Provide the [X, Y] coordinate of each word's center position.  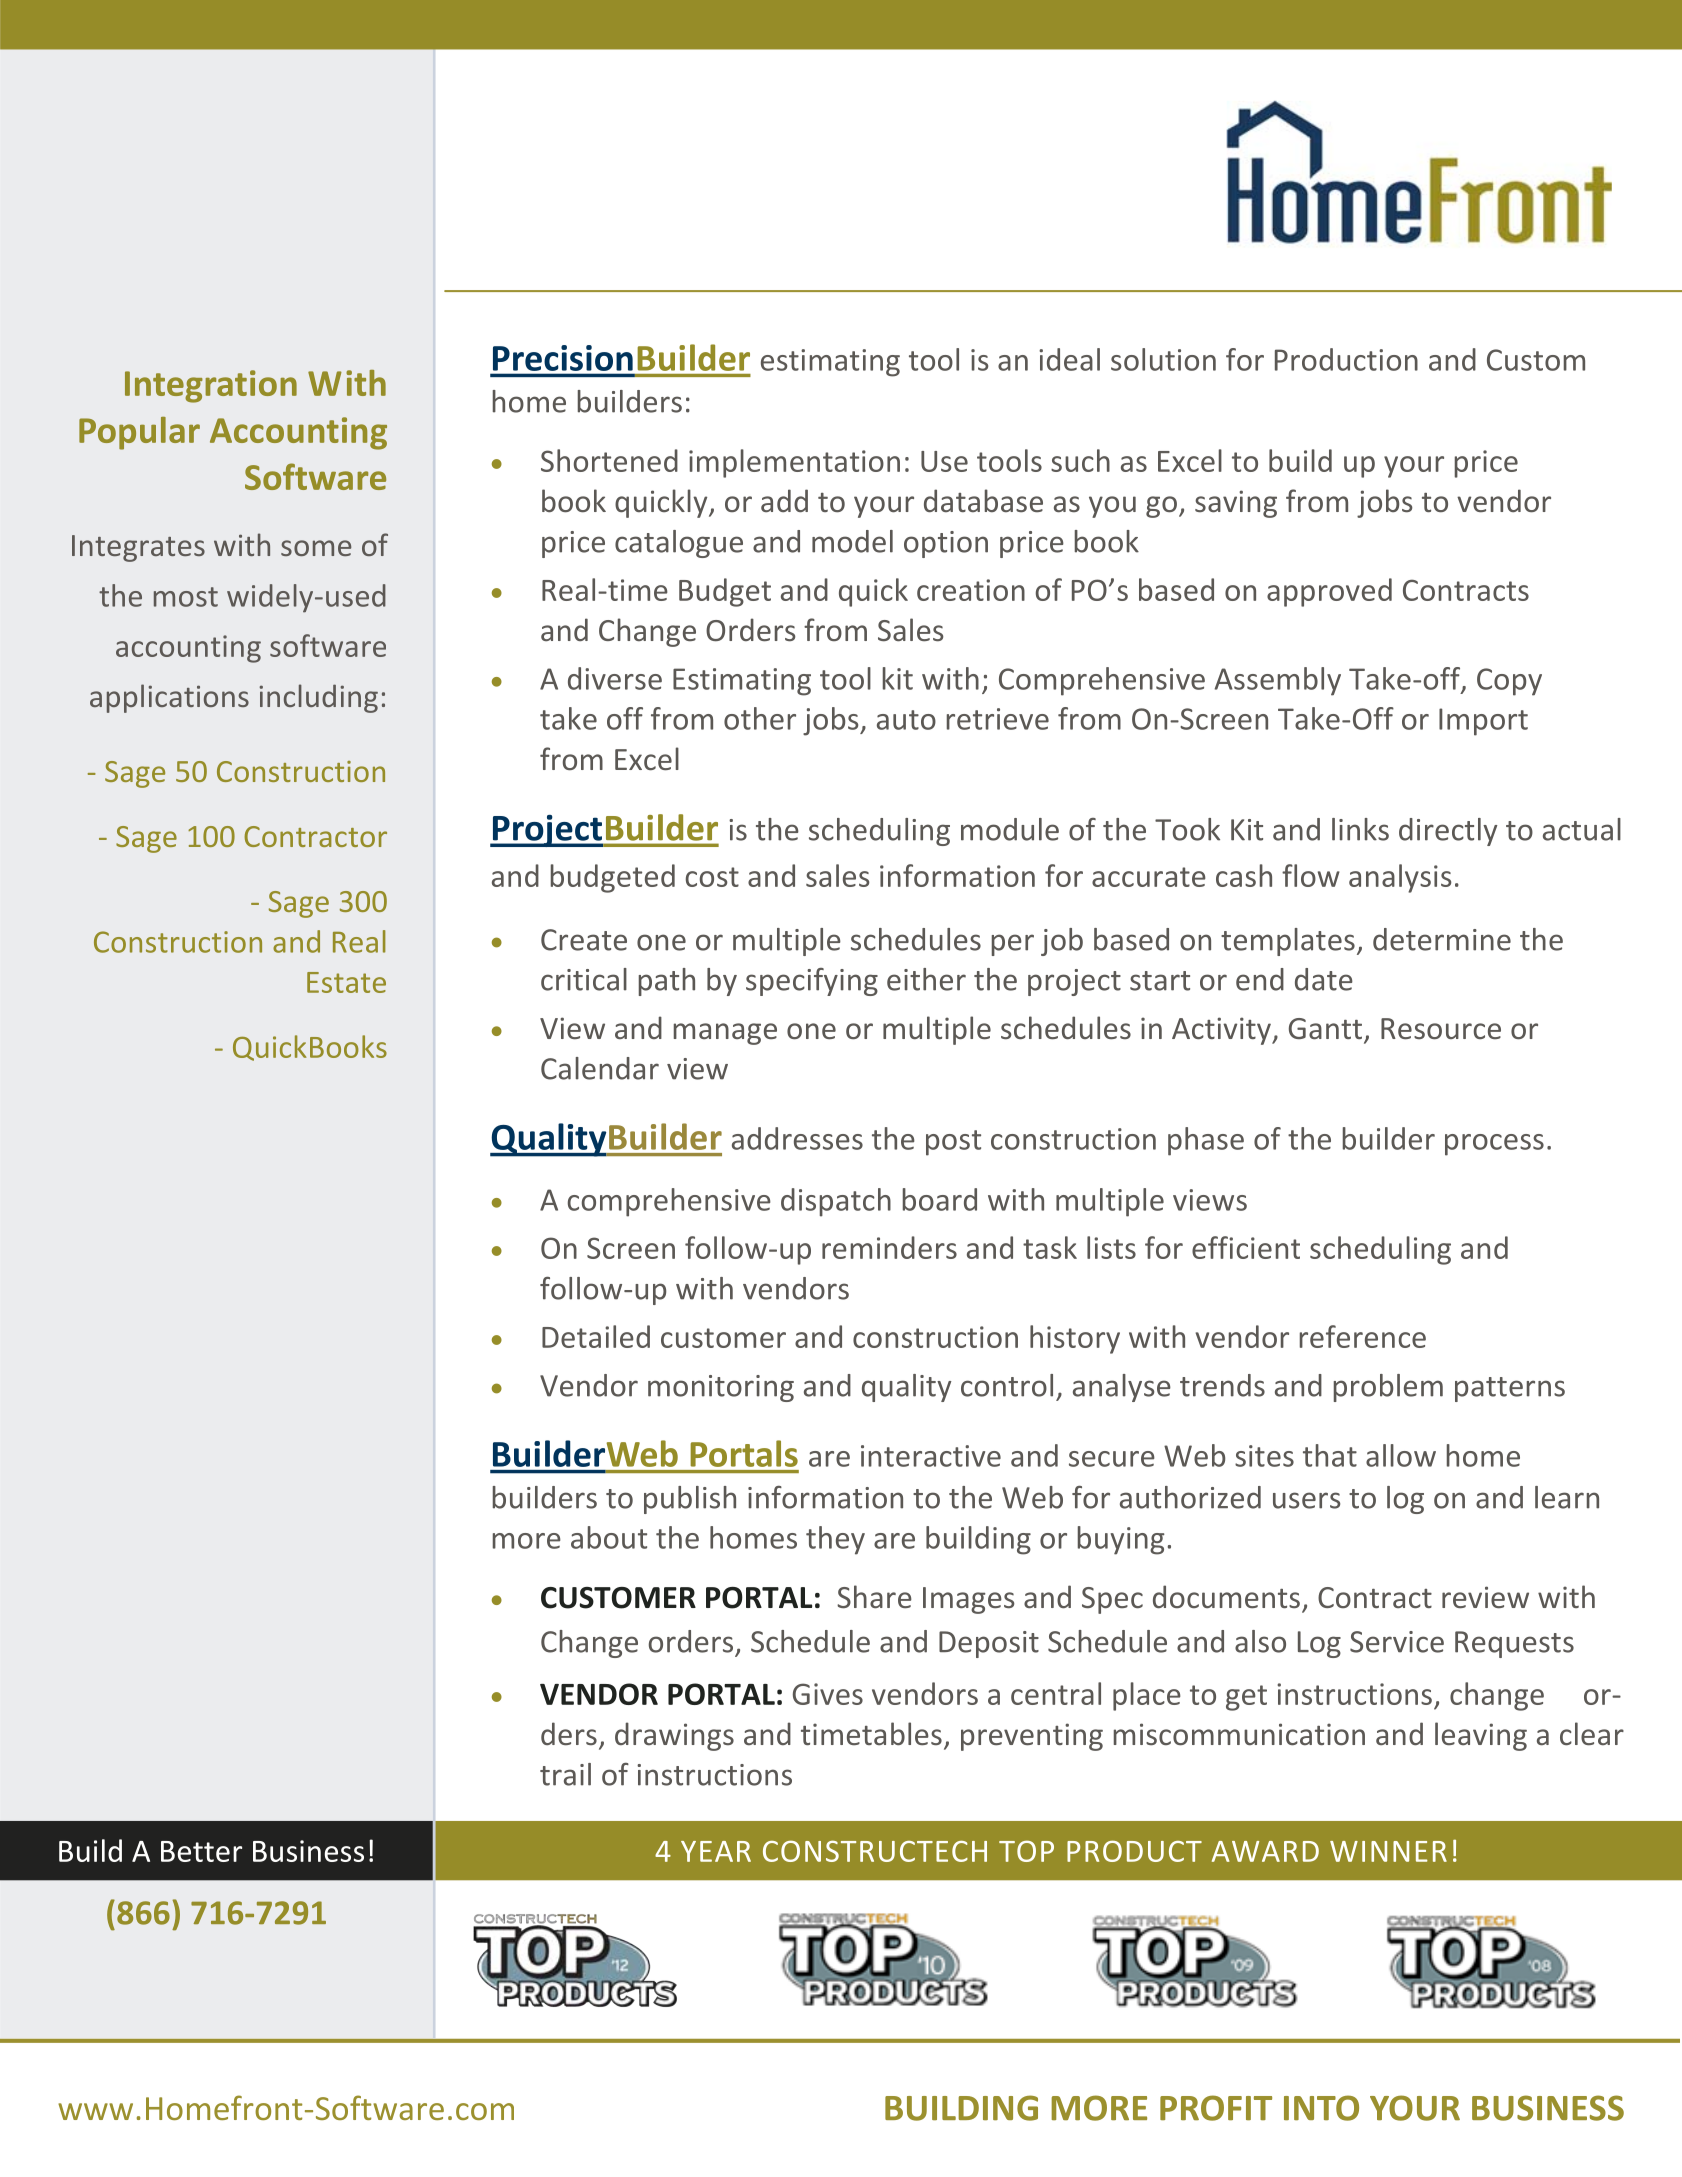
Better [201, 1851]
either [926, 979]
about [609, 1537]
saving [1236, 504]
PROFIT [1216, 2108]
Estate [346, 982]
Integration [211, 386]
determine [1442, 939]
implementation [794, 463]
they [835, 1540]
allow [1401, 1455]
